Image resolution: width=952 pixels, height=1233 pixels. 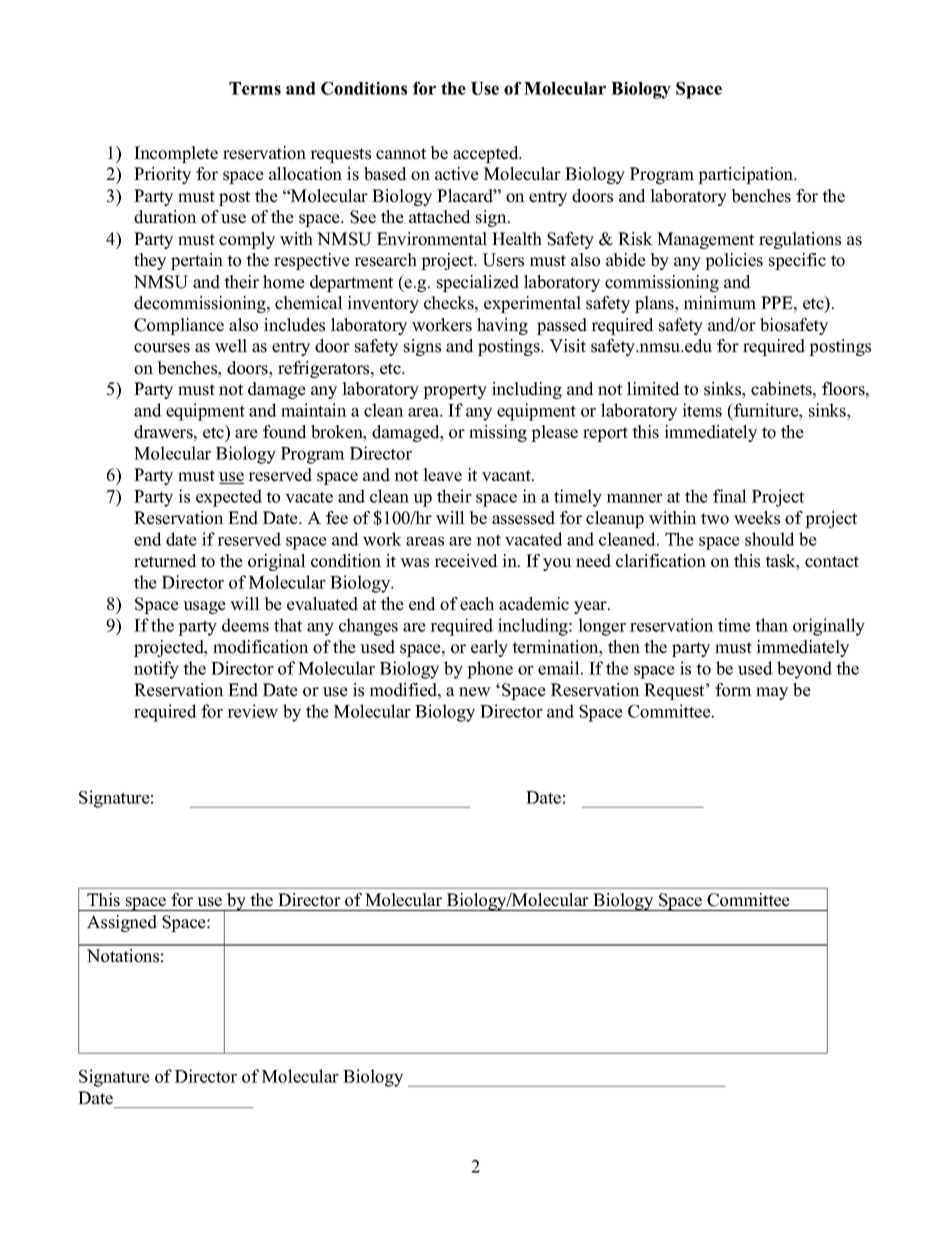 I want to click on maintain, so click(x=314, y=410).
